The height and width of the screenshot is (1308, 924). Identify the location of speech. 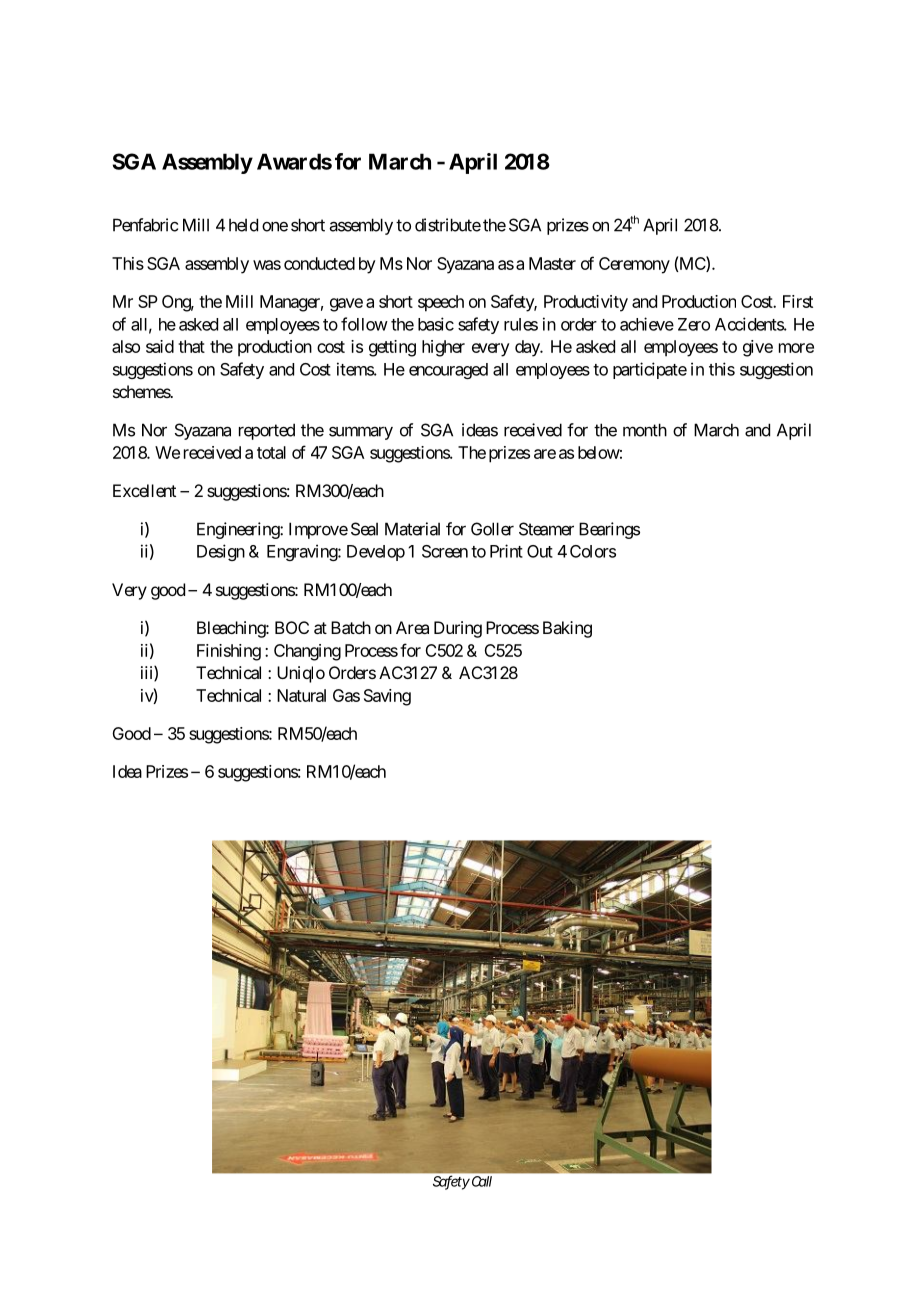
(441, 303).
